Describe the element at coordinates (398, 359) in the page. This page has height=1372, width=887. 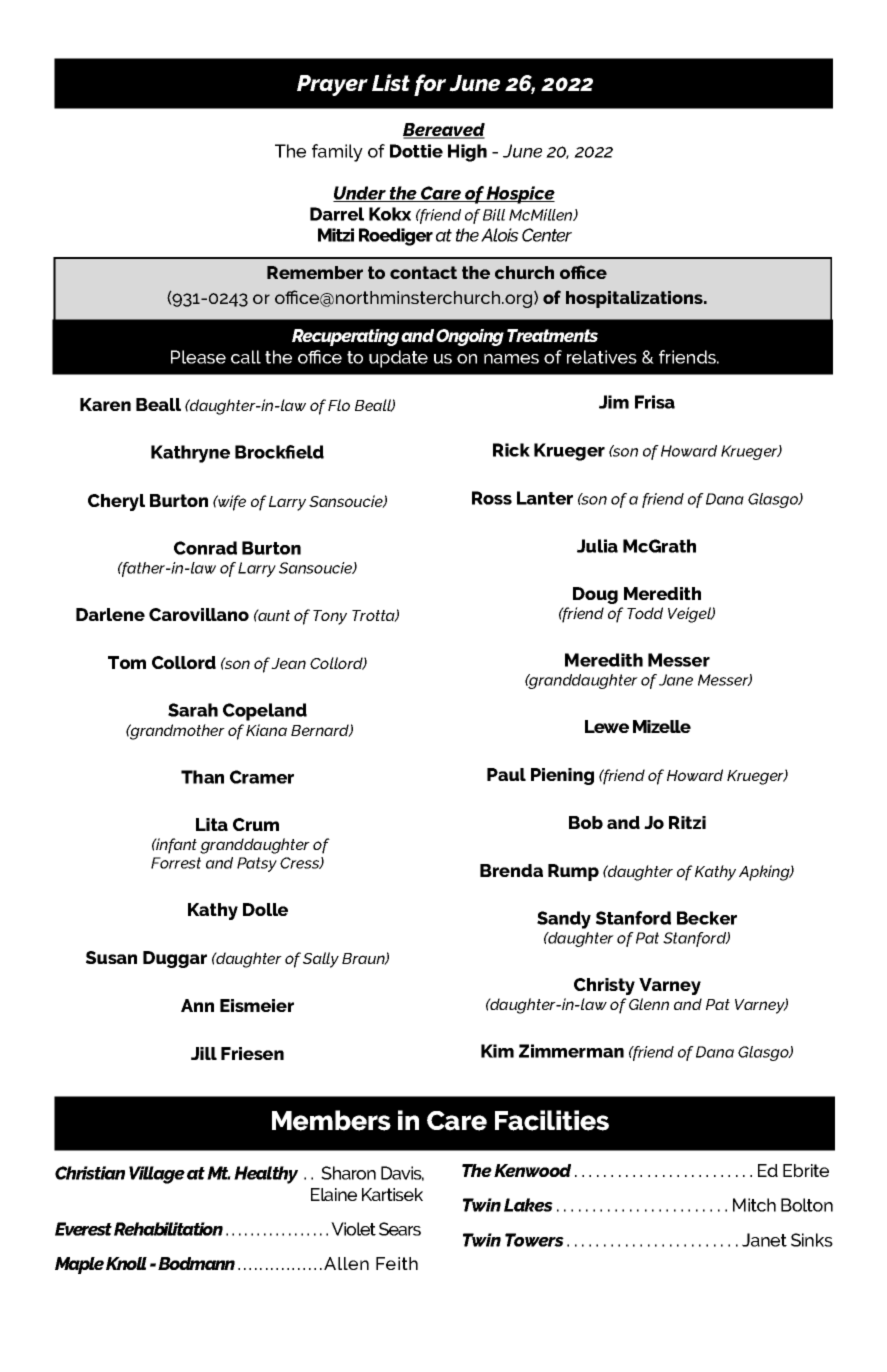
I see `update` at that location.
